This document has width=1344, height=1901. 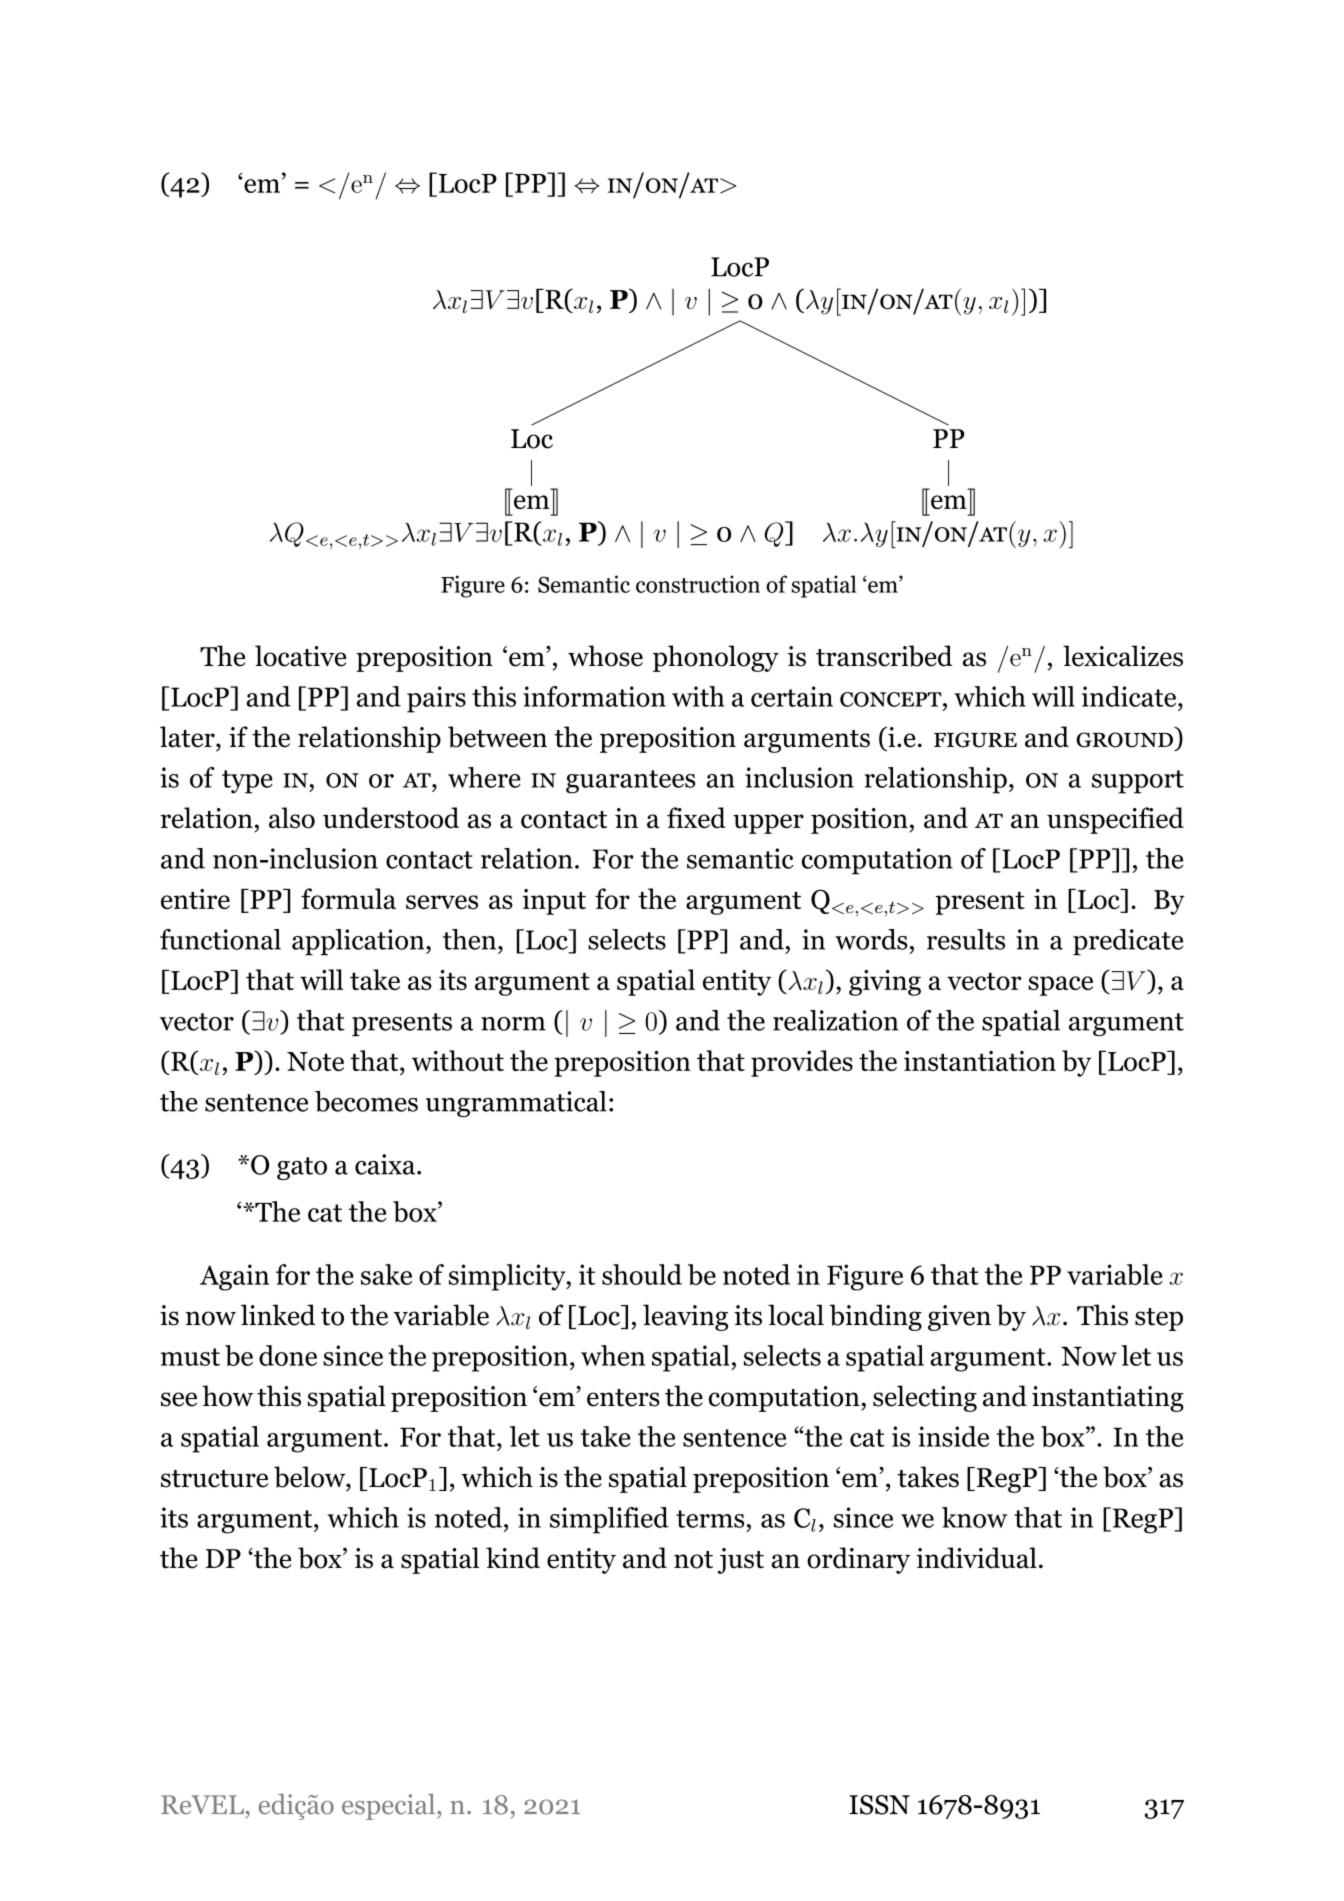 I want to click on especial, so click(x=388, y=1807).
